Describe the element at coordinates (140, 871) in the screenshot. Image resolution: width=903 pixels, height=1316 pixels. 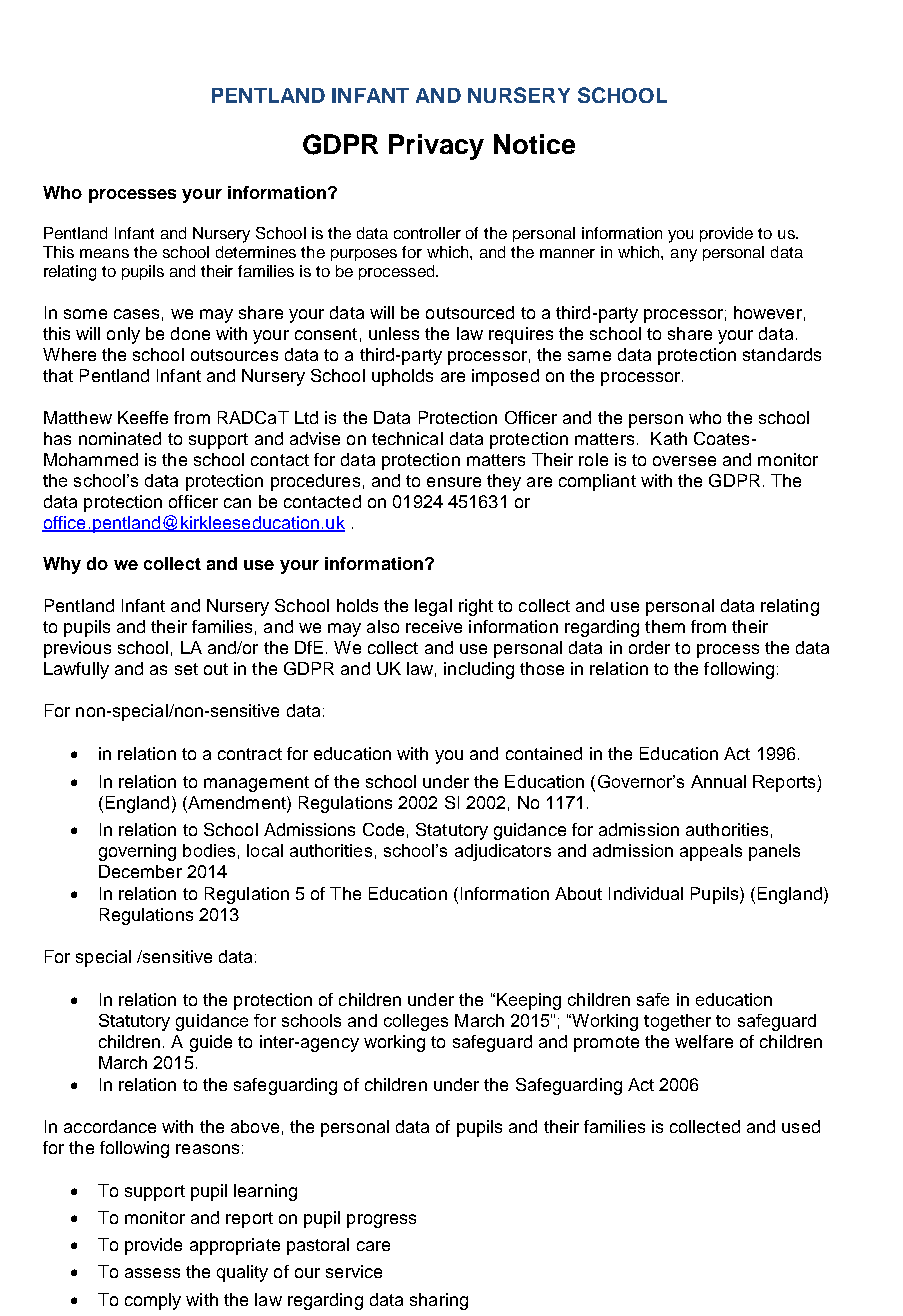
I see `December` at that location.
